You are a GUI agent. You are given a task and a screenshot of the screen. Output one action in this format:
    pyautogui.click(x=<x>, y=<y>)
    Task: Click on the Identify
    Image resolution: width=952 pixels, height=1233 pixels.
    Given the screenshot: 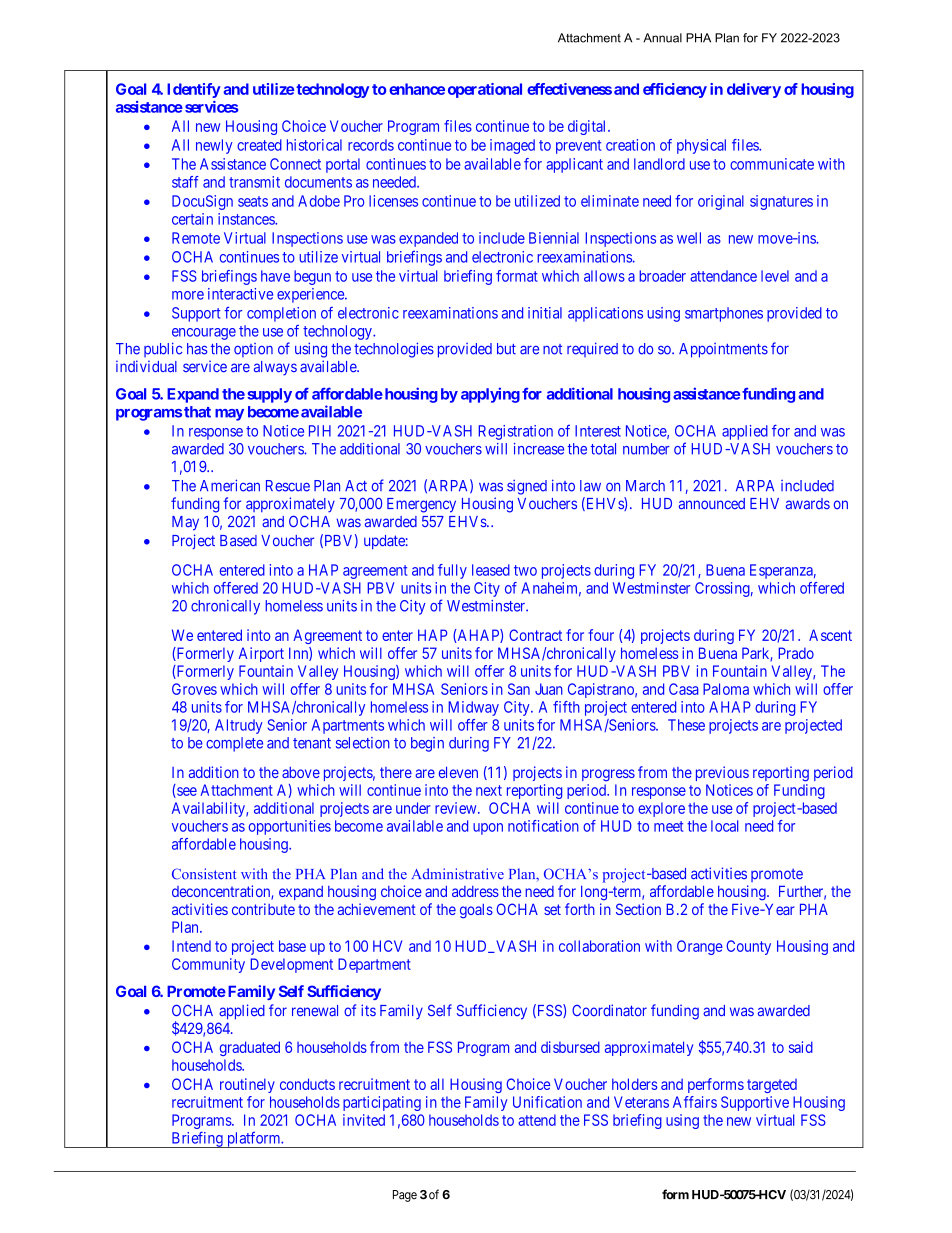 What is the action you would take?
    pyautogui.click(x=194, y=90)
